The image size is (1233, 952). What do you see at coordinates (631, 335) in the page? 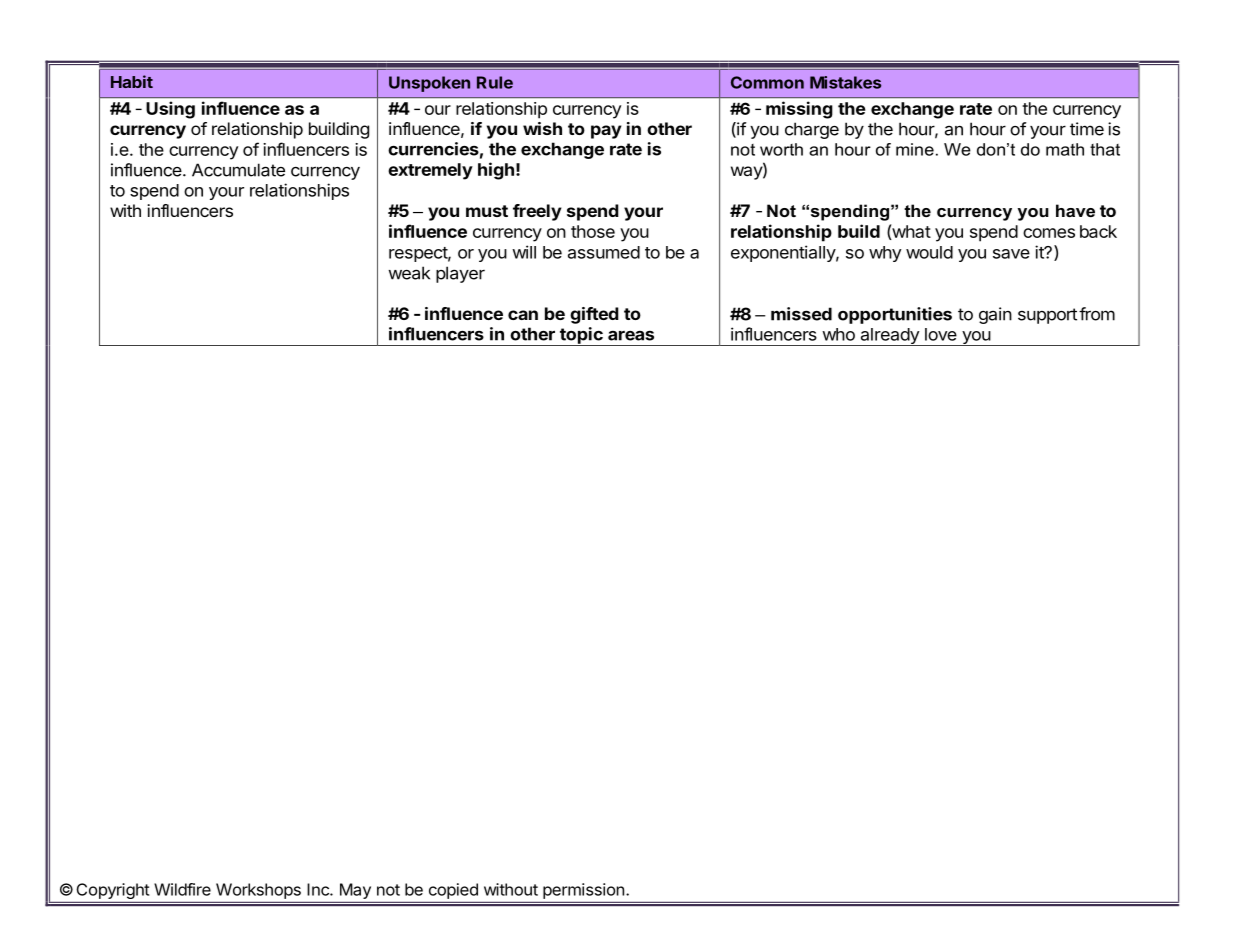
I see `areas` at bounding box center [631, 335].
